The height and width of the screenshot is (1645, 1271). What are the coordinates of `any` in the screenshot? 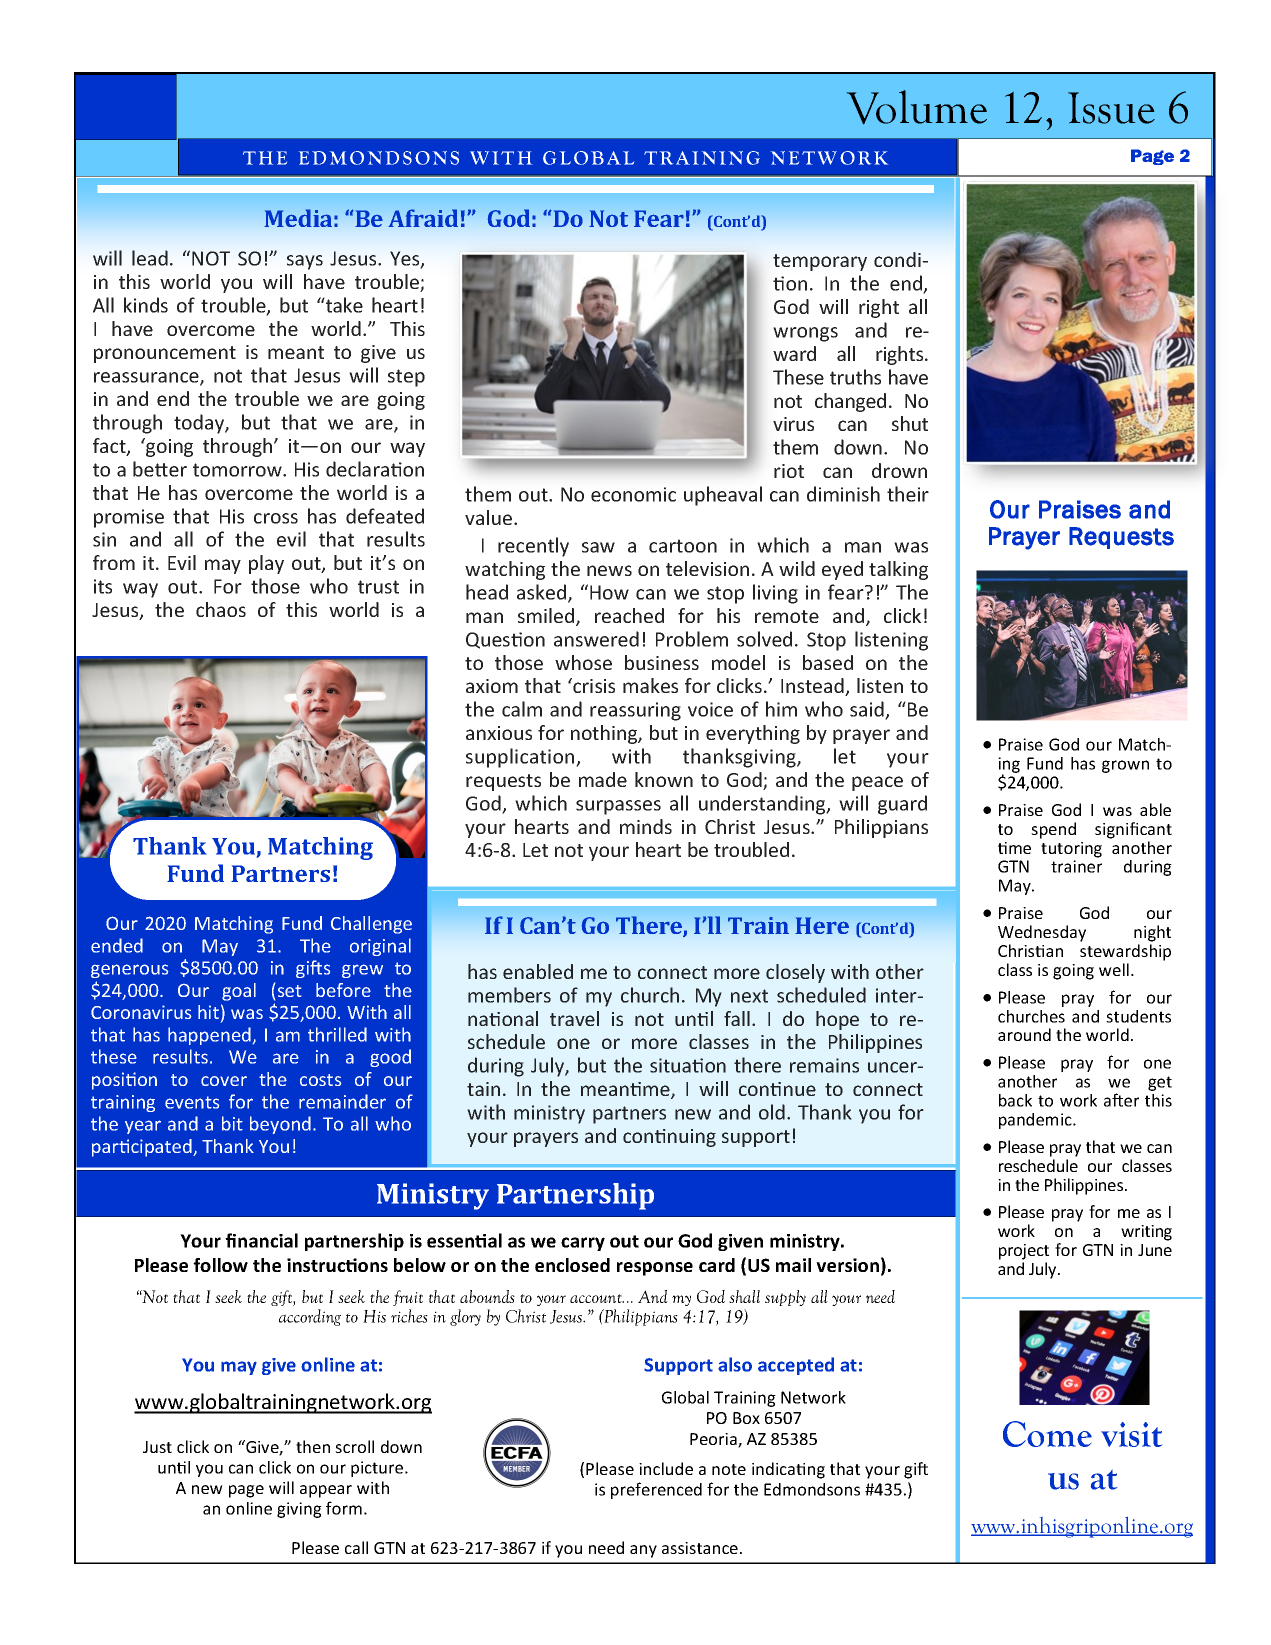 It's located at (643, 1551).
